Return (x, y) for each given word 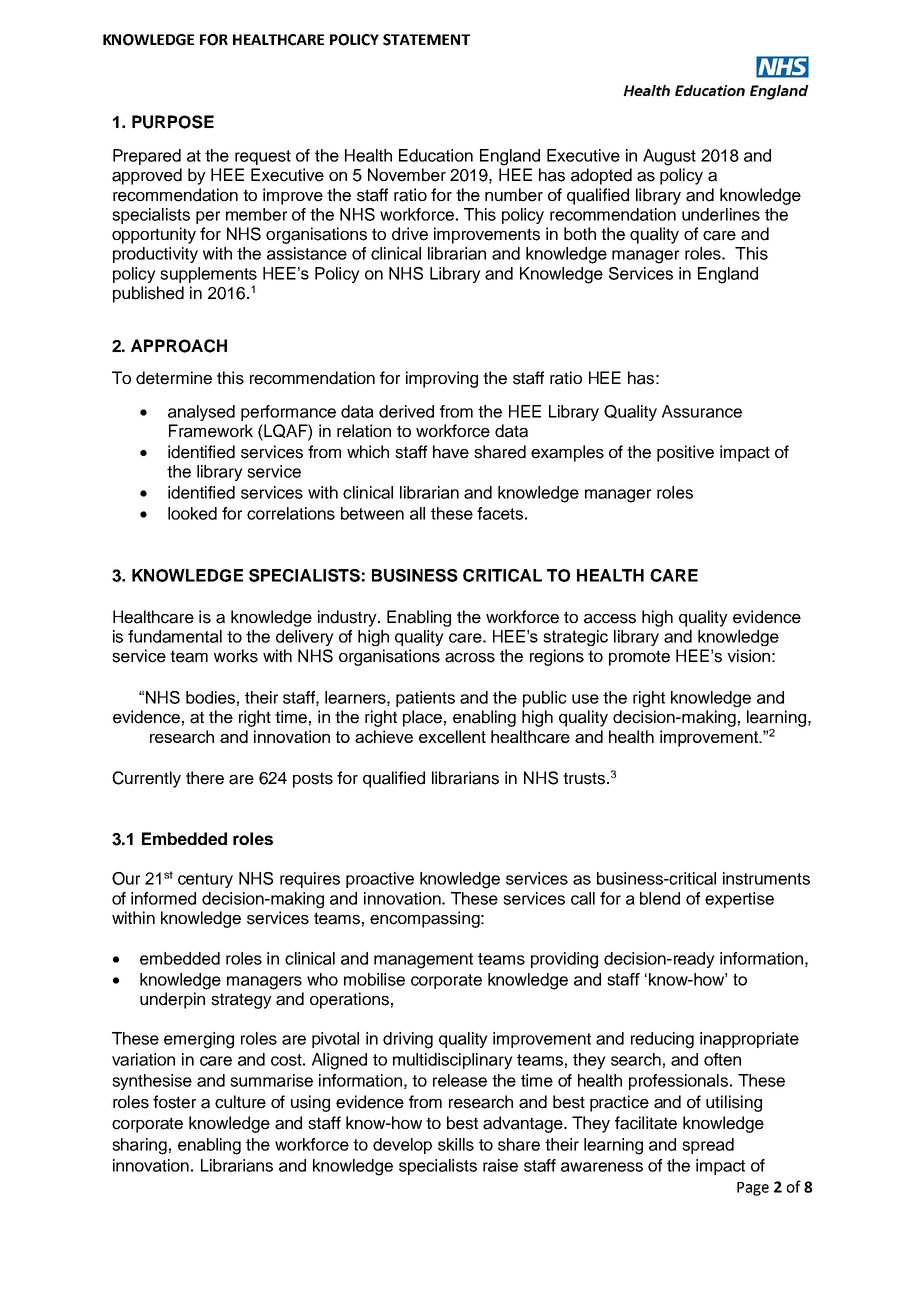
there (205, 778)
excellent (452, 736)
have (451, 452)
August (669, 157)
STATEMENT (426, 40)
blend (660, 898)
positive (685, 453)
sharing (139, 1146)
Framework (211, 431)
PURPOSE (173, 122)
